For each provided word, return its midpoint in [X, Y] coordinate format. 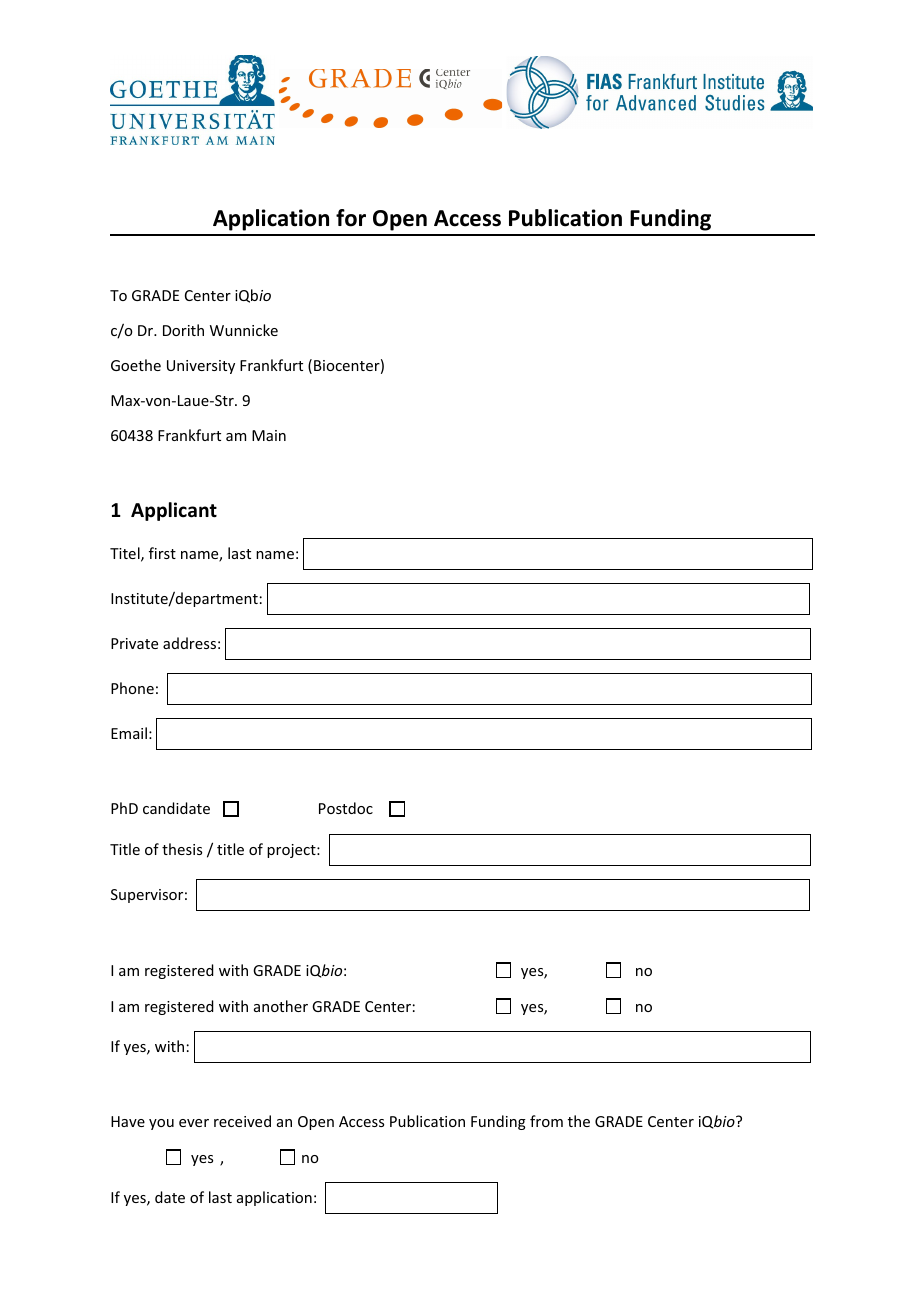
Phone [132, 688]
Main [269, 435]
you [161, 1124]
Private [134, 643]
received [242, 1121]
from [546, 1121]
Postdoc [346, 808]
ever [194, 1123]
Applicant [174, 511]
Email [129, 733]
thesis [182, 849]
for [351, 218]
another [281, 1006]
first [162, 553]
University [201, 367]
